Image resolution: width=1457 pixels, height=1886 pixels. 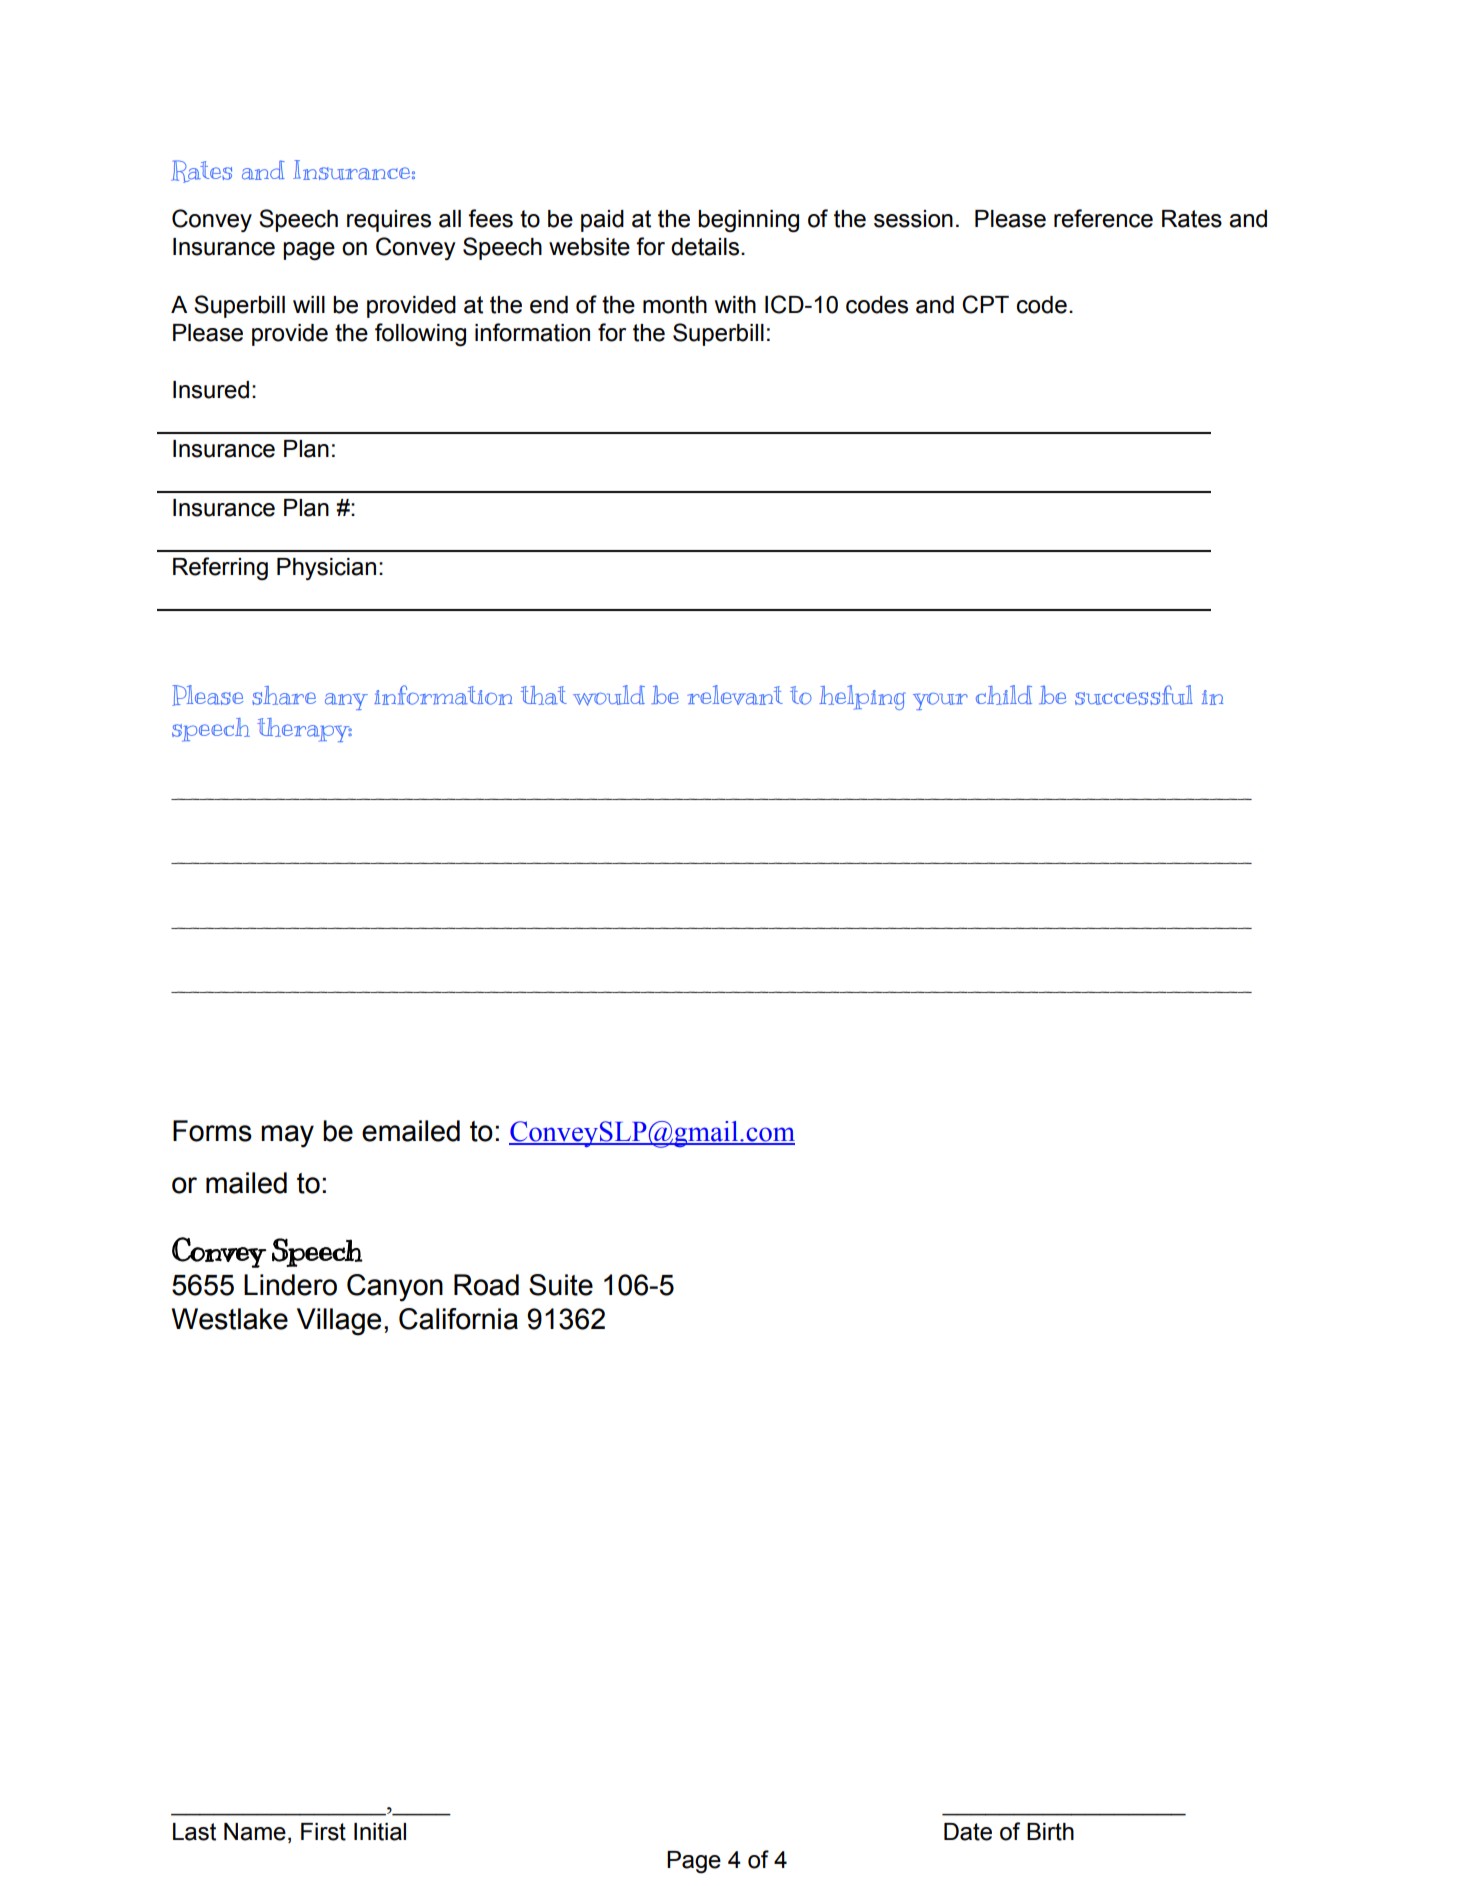 I want to click on First, so click(x=323, y=1832).
